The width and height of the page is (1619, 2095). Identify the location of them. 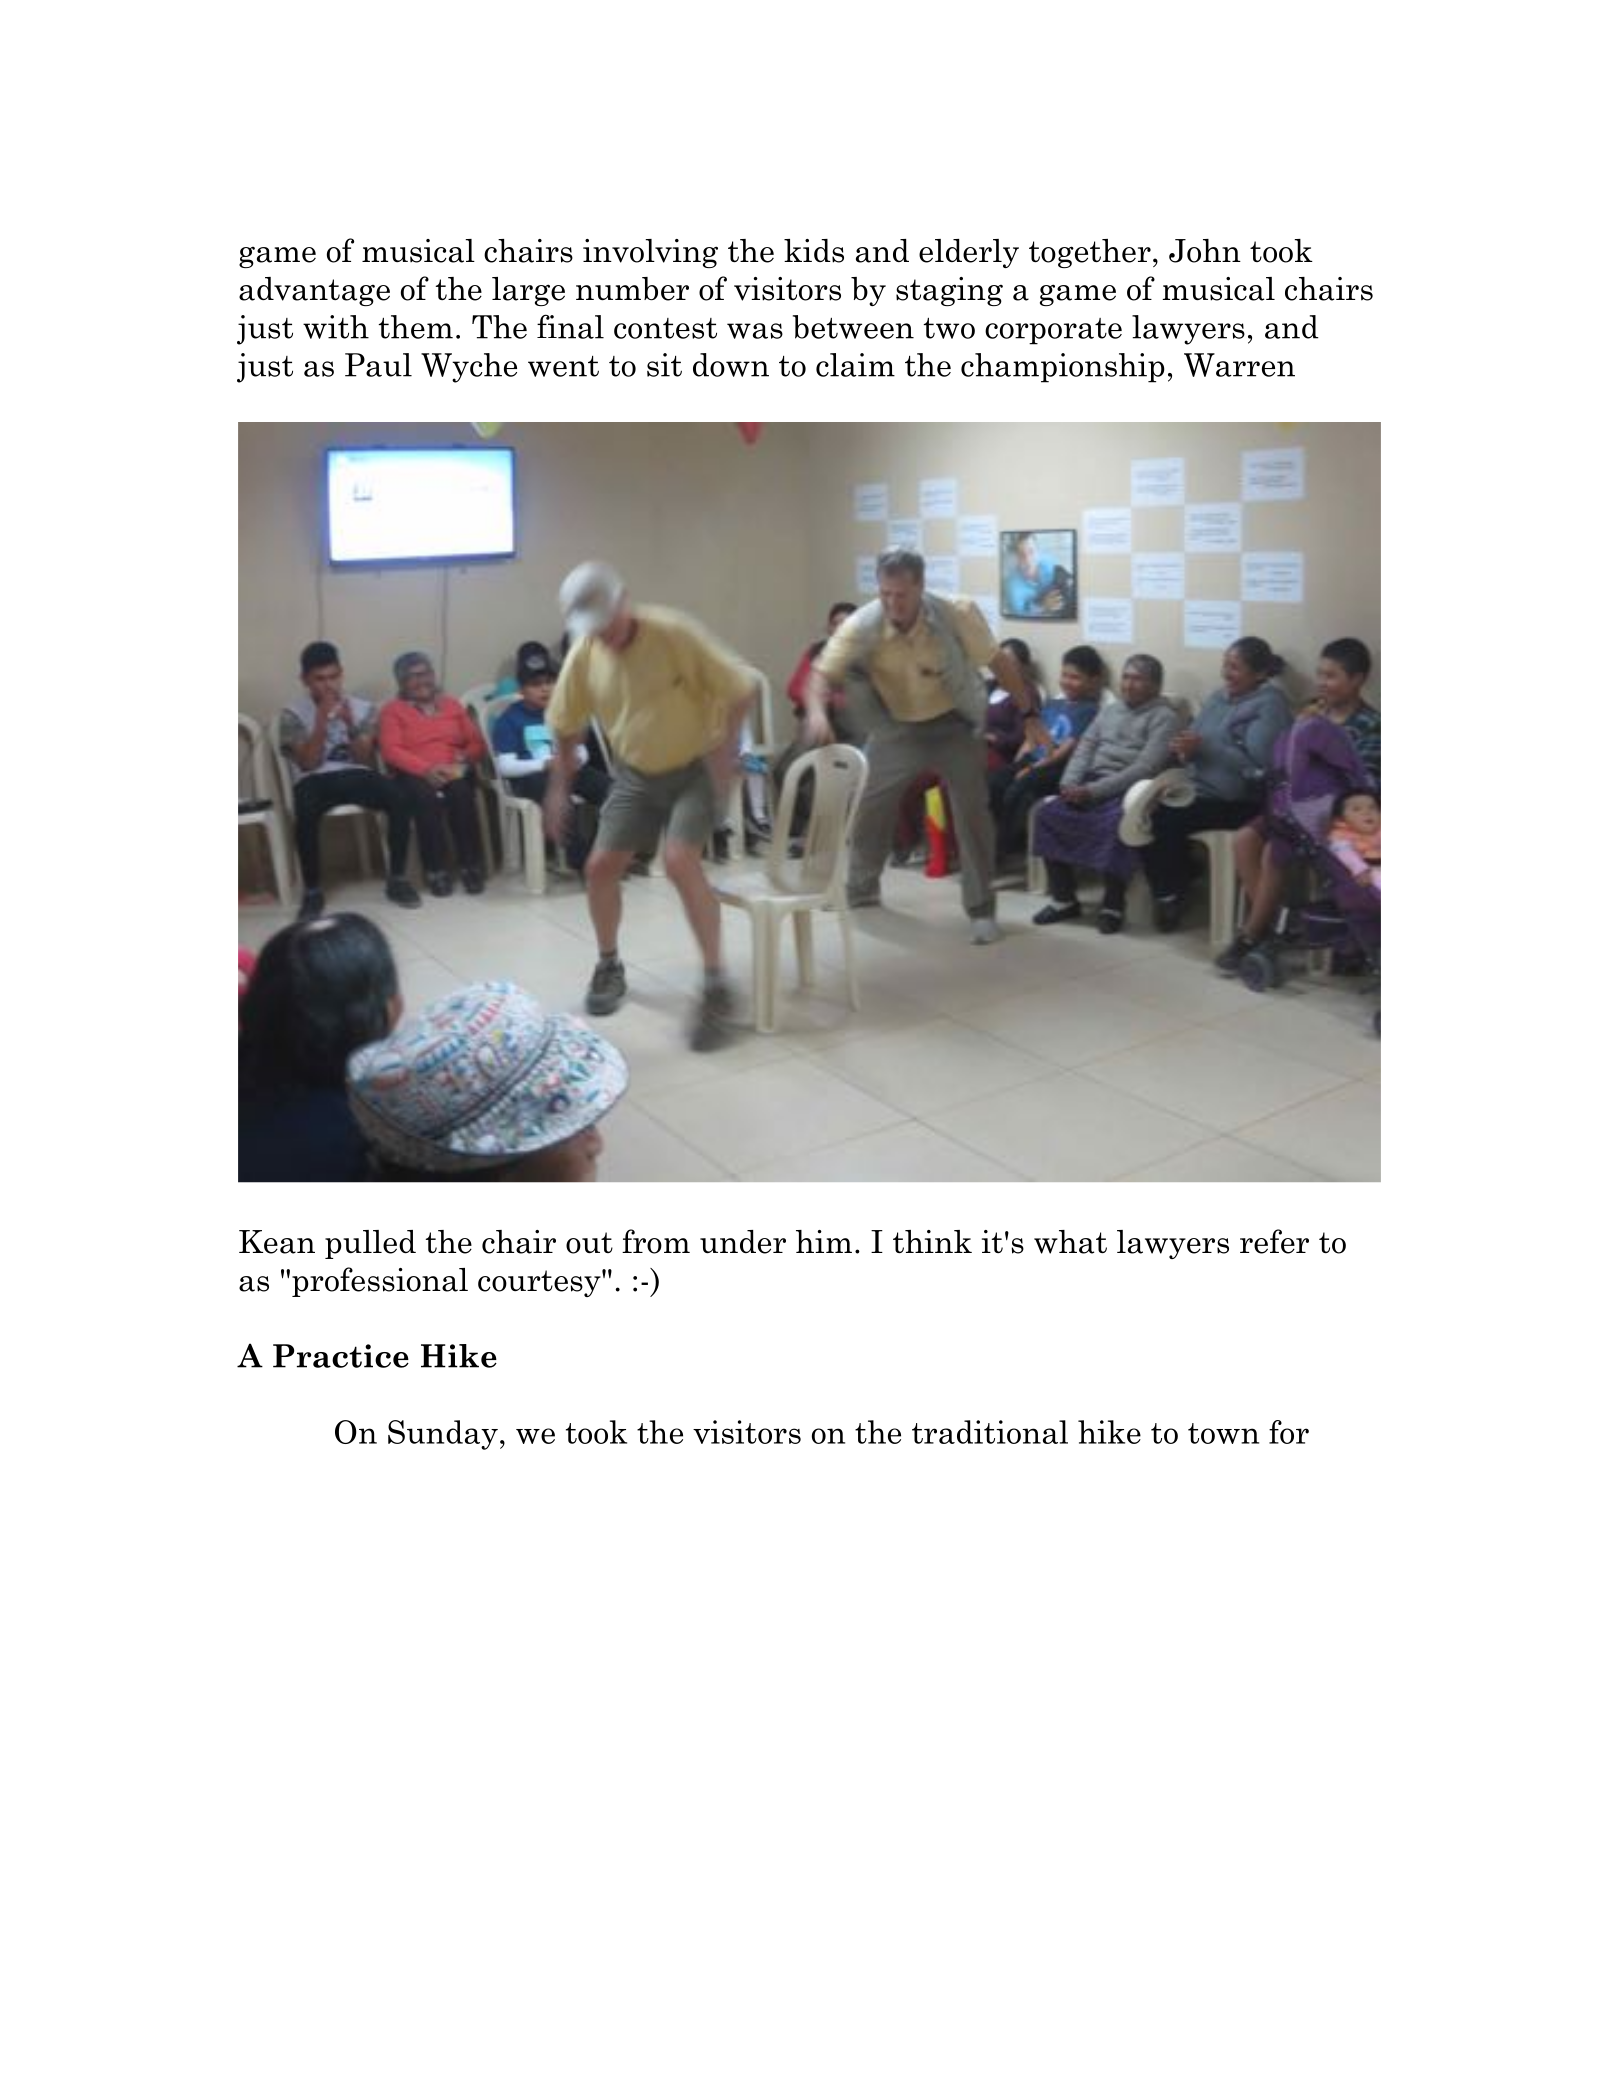
(415, 327).
